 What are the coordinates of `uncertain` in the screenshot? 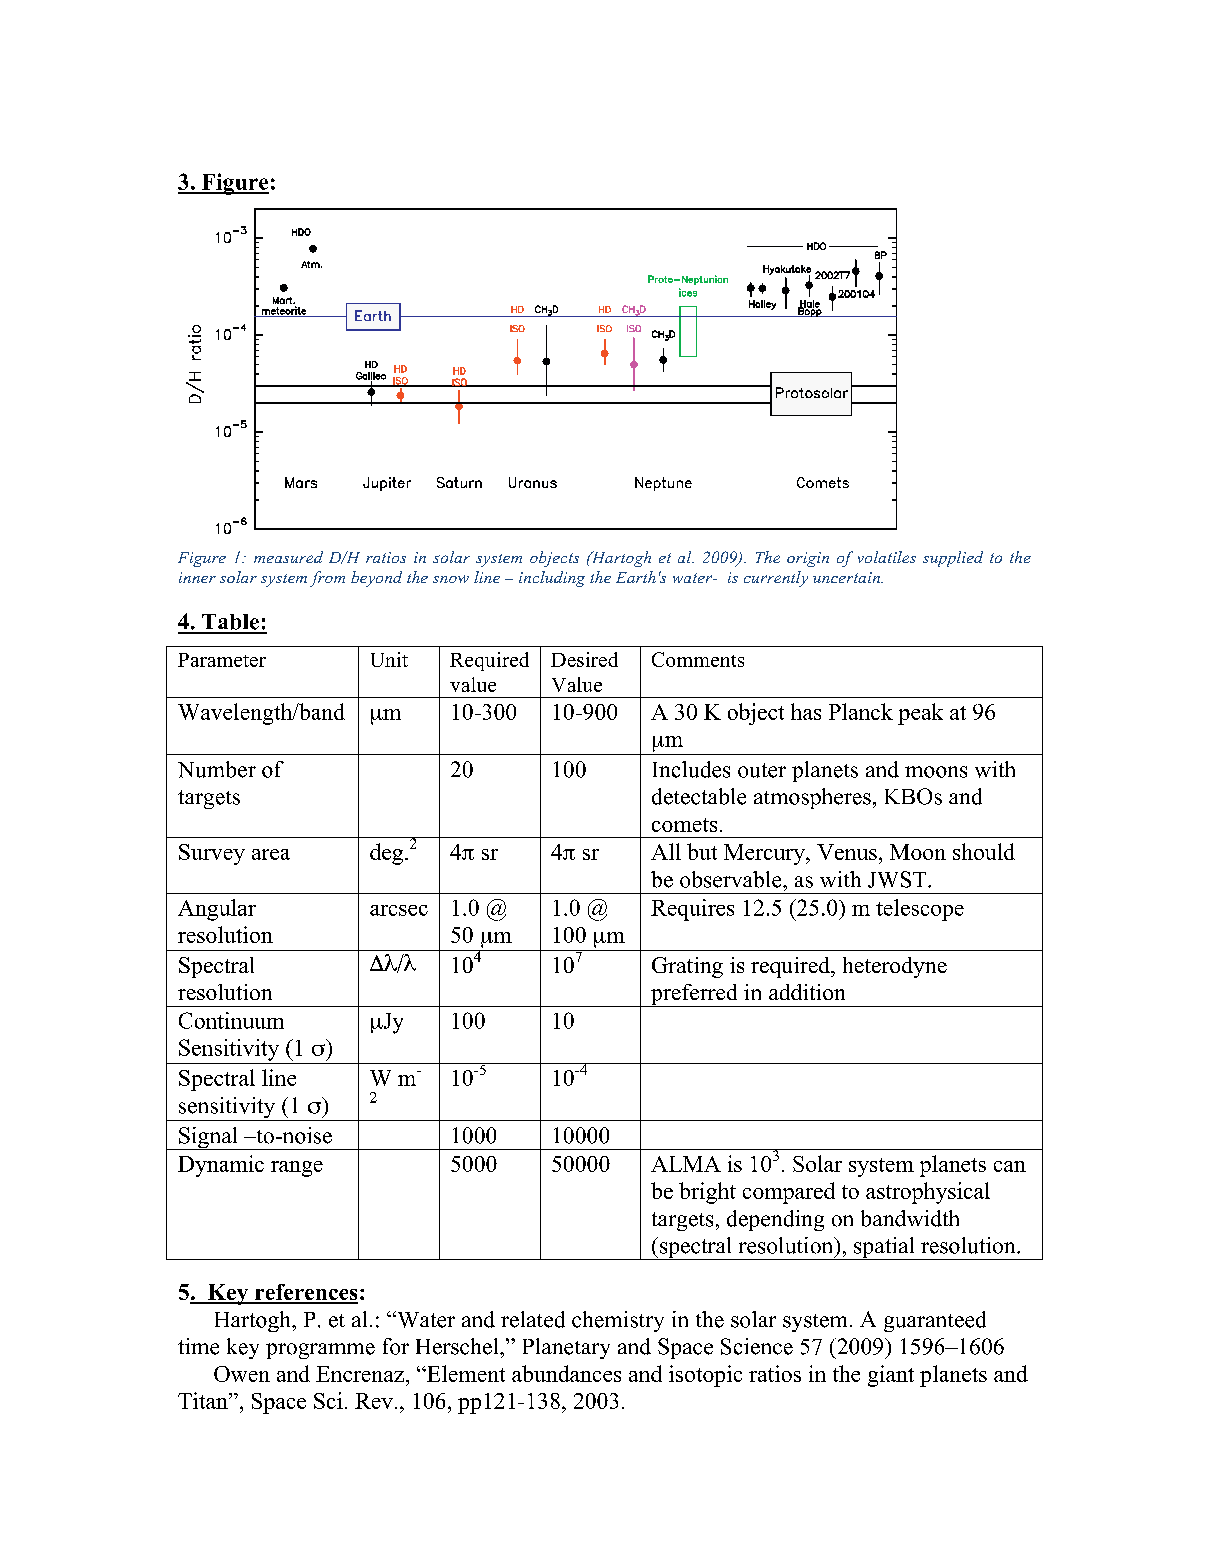 It's located at (847, 577).
